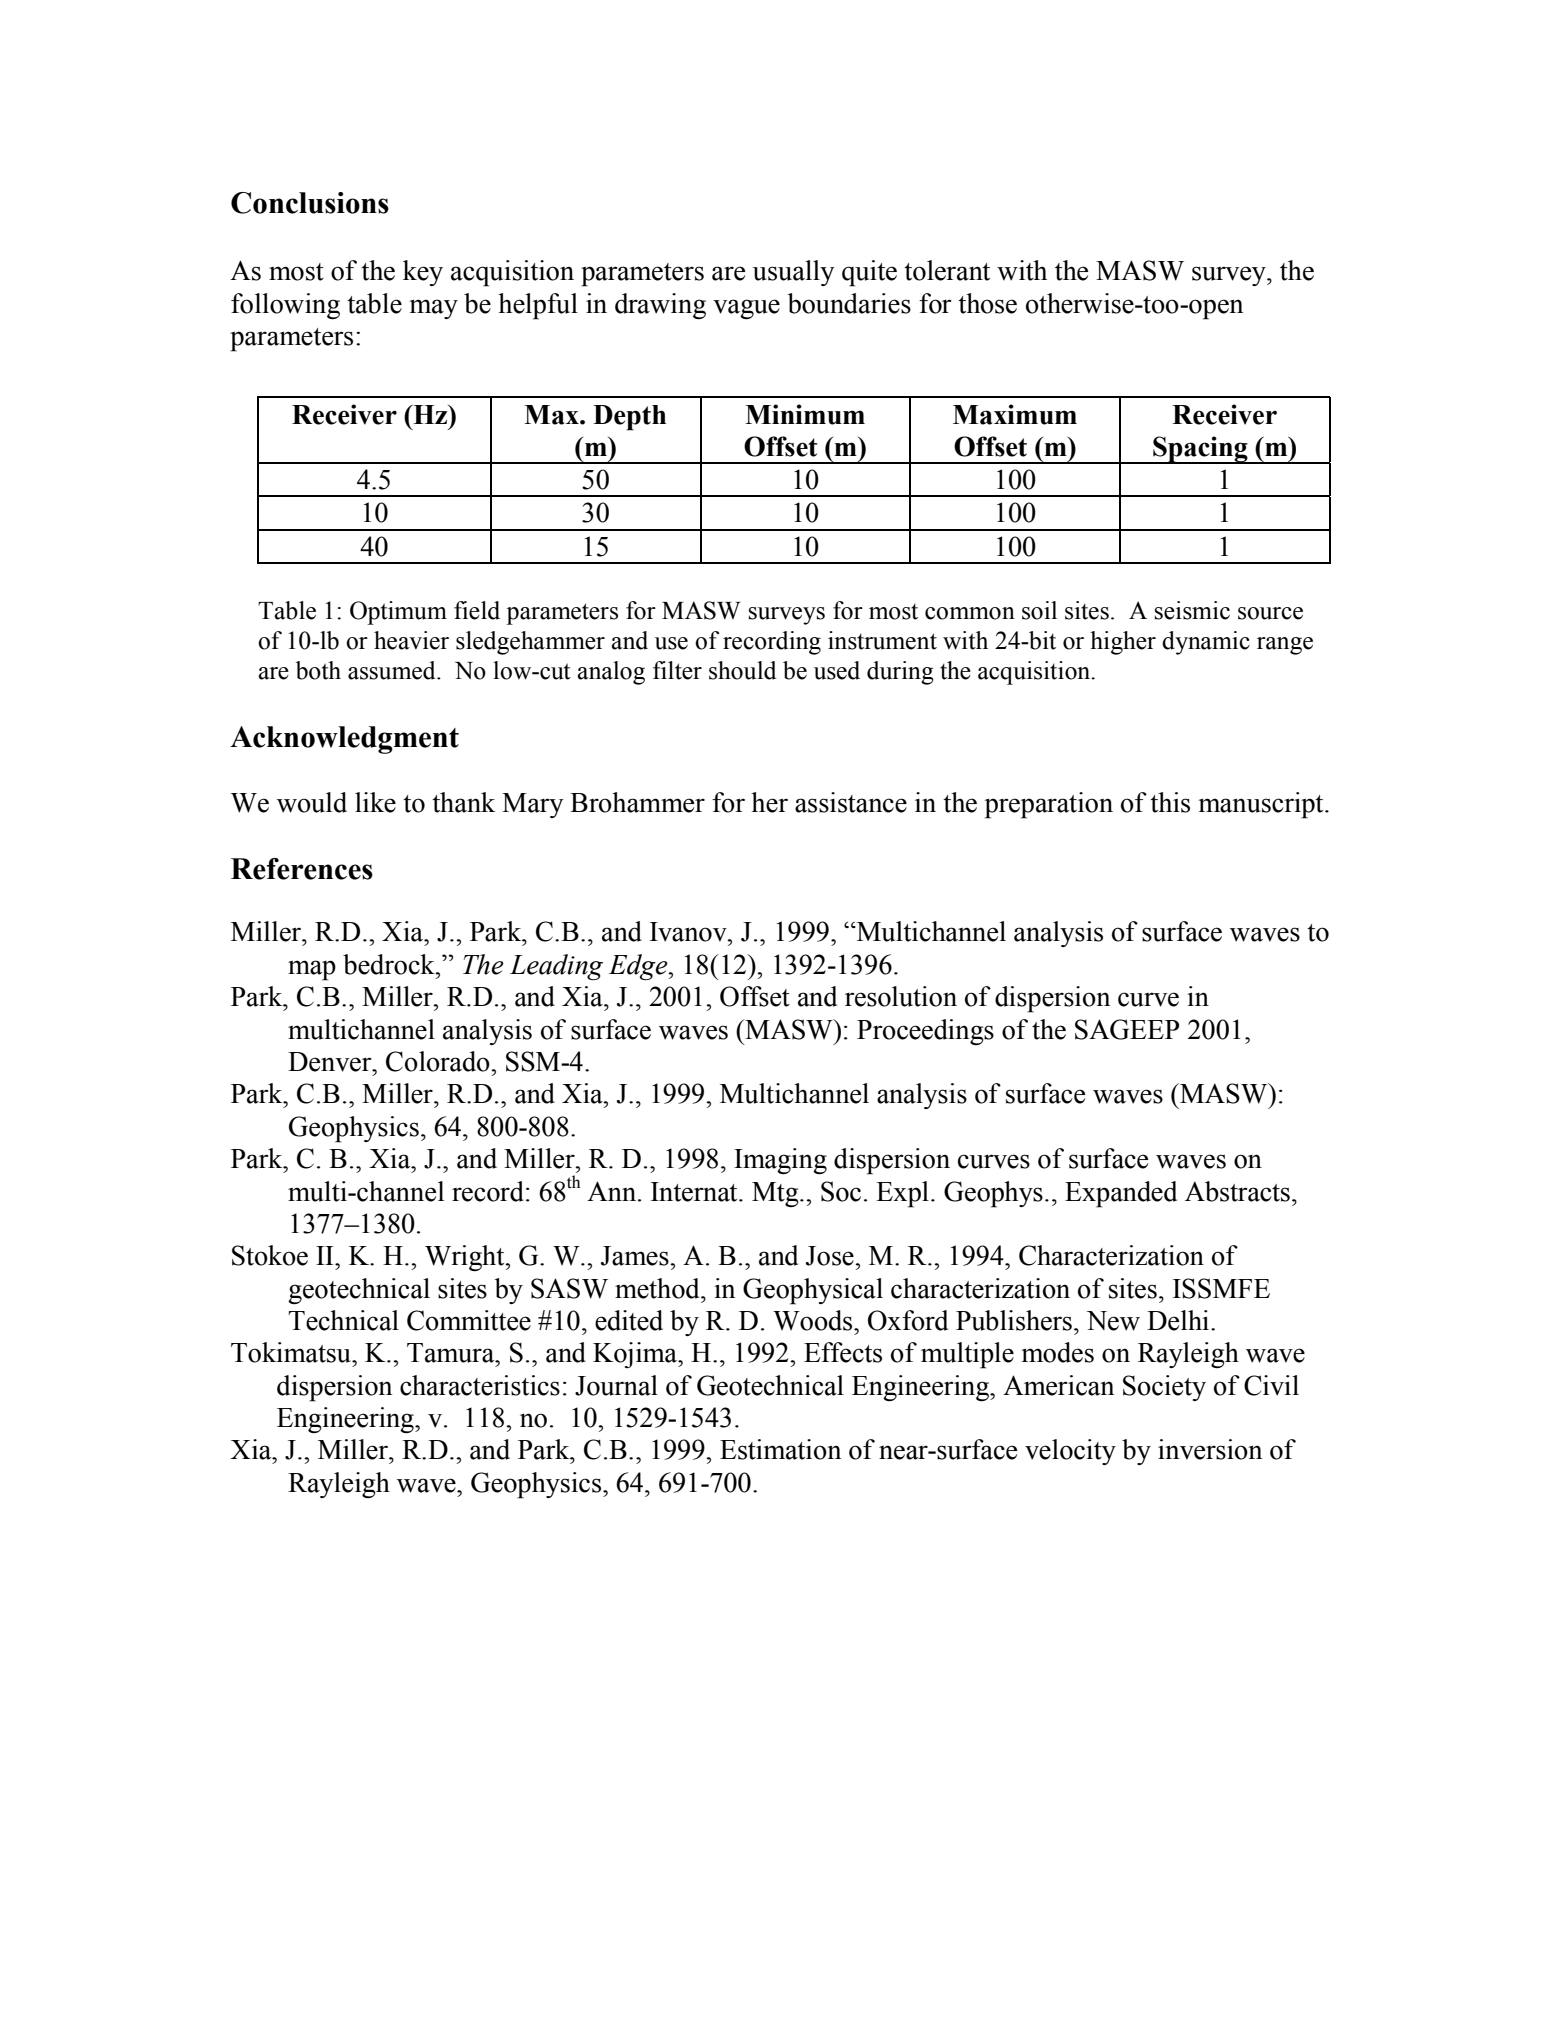  What do you see at coordinates (480, 1385) in the page?
I see `characteristics` at bounding box center [480, 1385].
